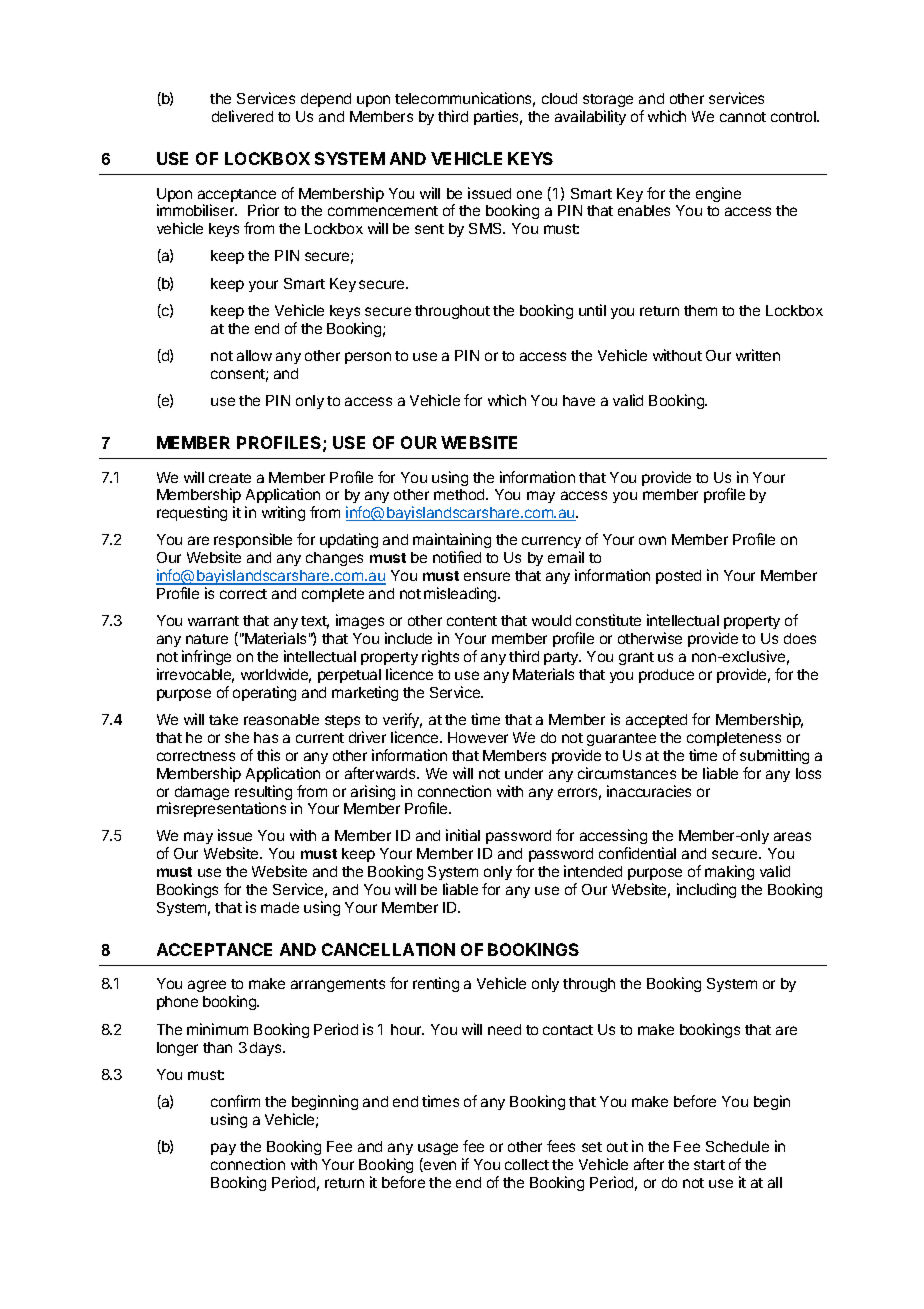  What do you see at coordinates (223, 1149) in the screenshot?
I see `pay` at bounding box center [223, 1149].
